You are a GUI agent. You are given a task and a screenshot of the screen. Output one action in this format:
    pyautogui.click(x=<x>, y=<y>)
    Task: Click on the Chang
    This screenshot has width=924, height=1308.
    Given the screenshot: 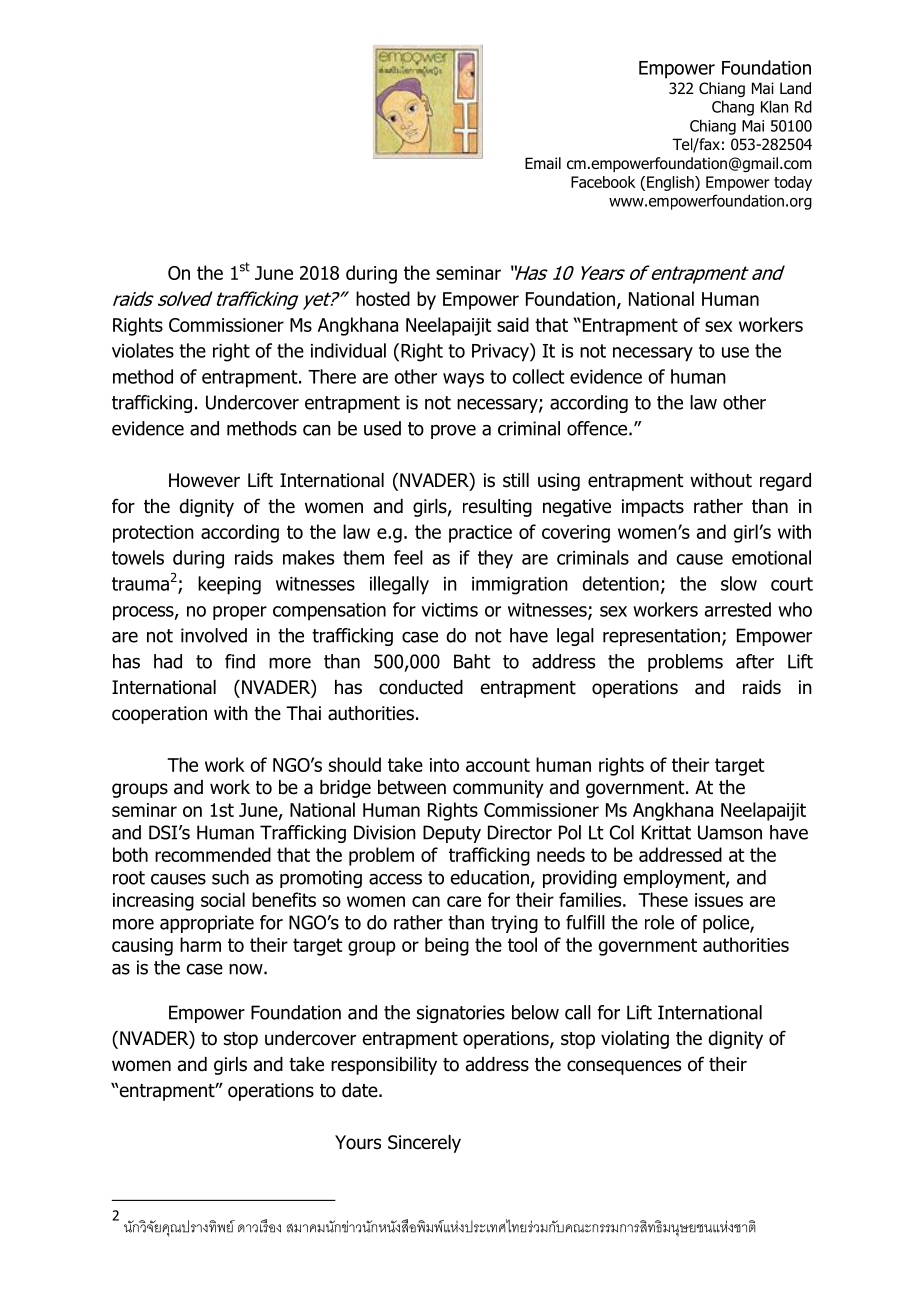 What is the action you would take?
    pyautogui.click(x=733, y=108)
